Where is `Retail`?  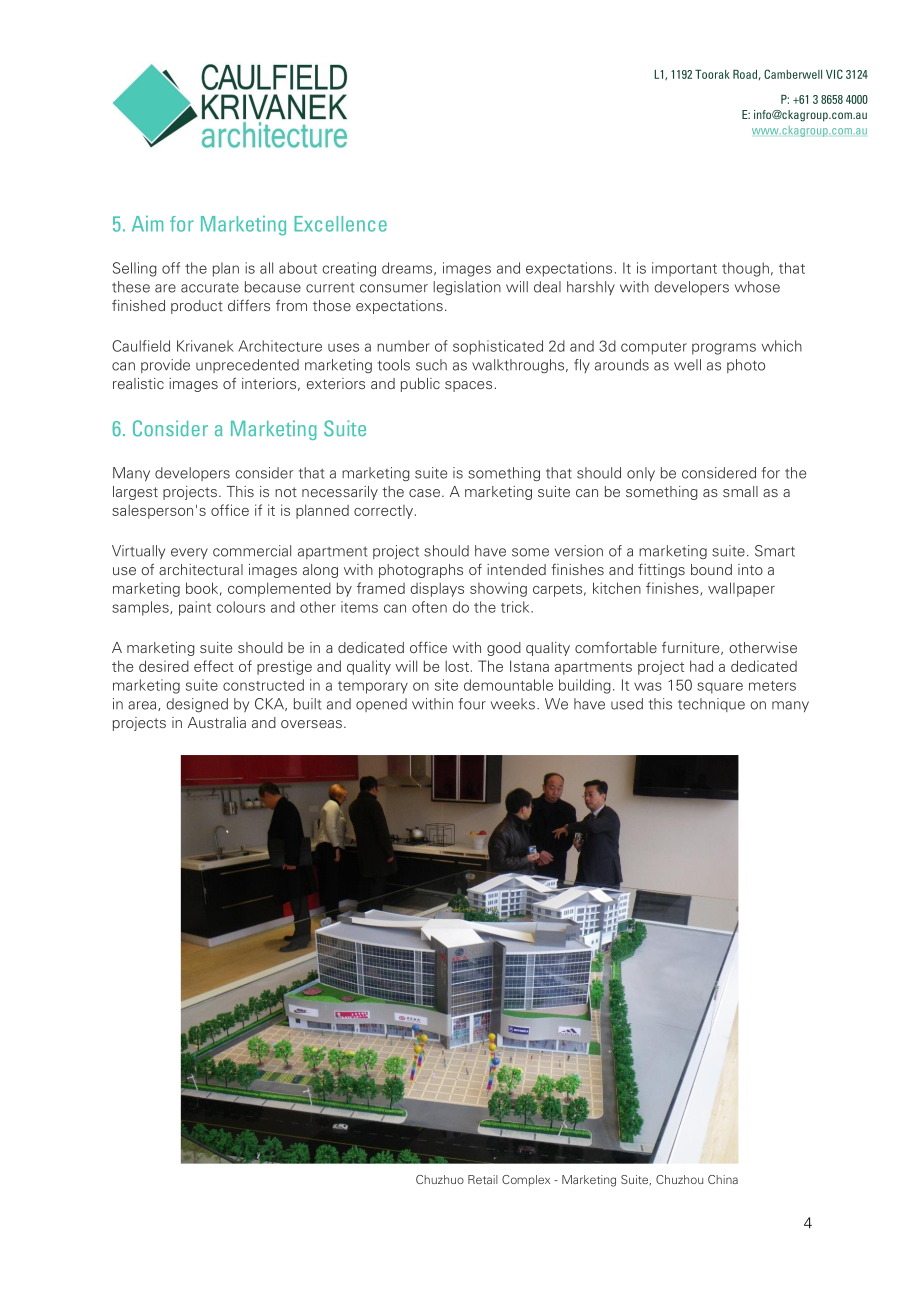 Retail is located at coordinates (483, 1179).
